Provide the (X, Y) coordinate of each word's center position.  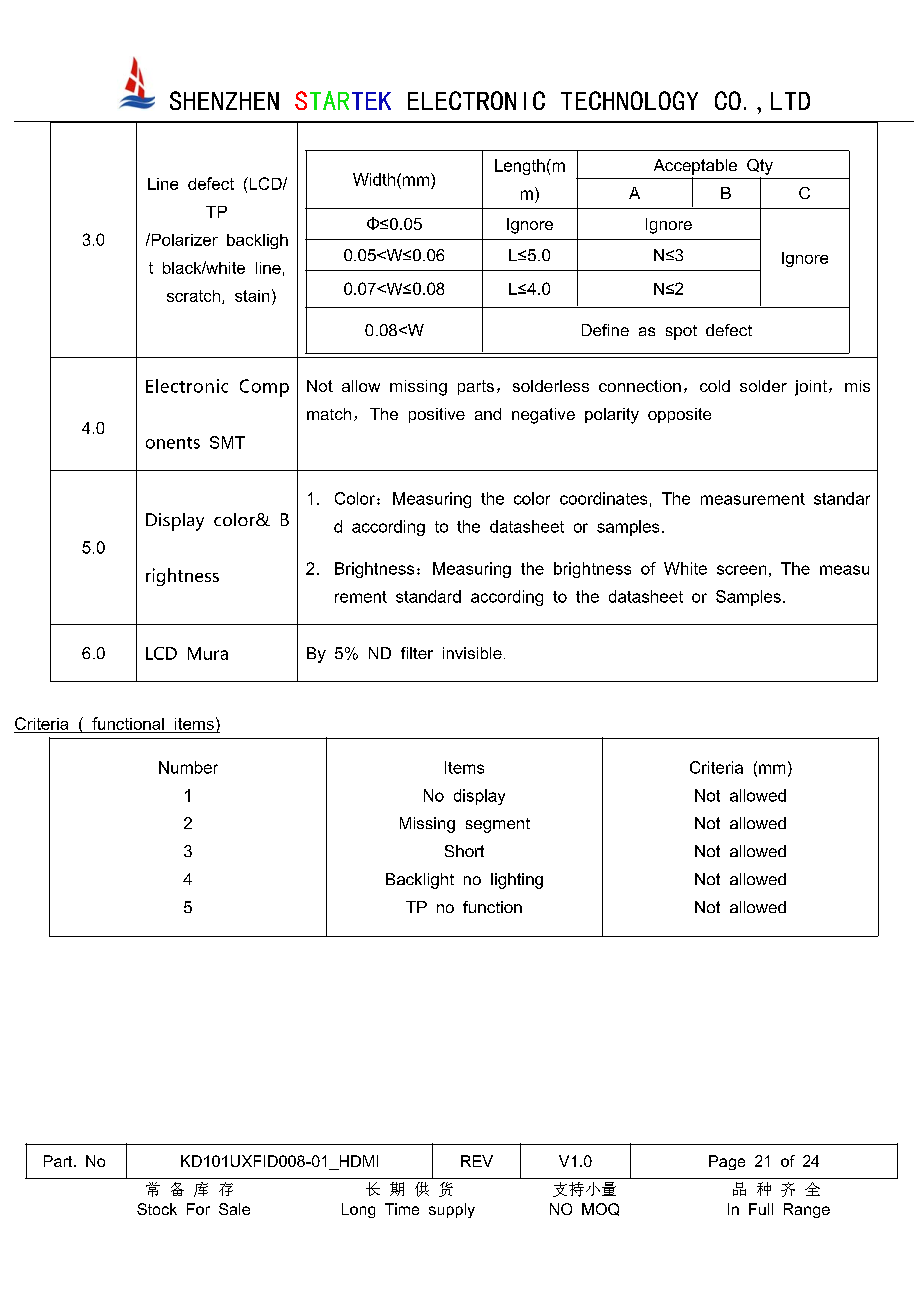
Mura (208, 653)
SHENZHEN (224, 100)
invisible (472, 653)
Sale (234, 1209)
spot (681, 332)
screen (741, 570)
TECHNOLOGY (629, 100)
